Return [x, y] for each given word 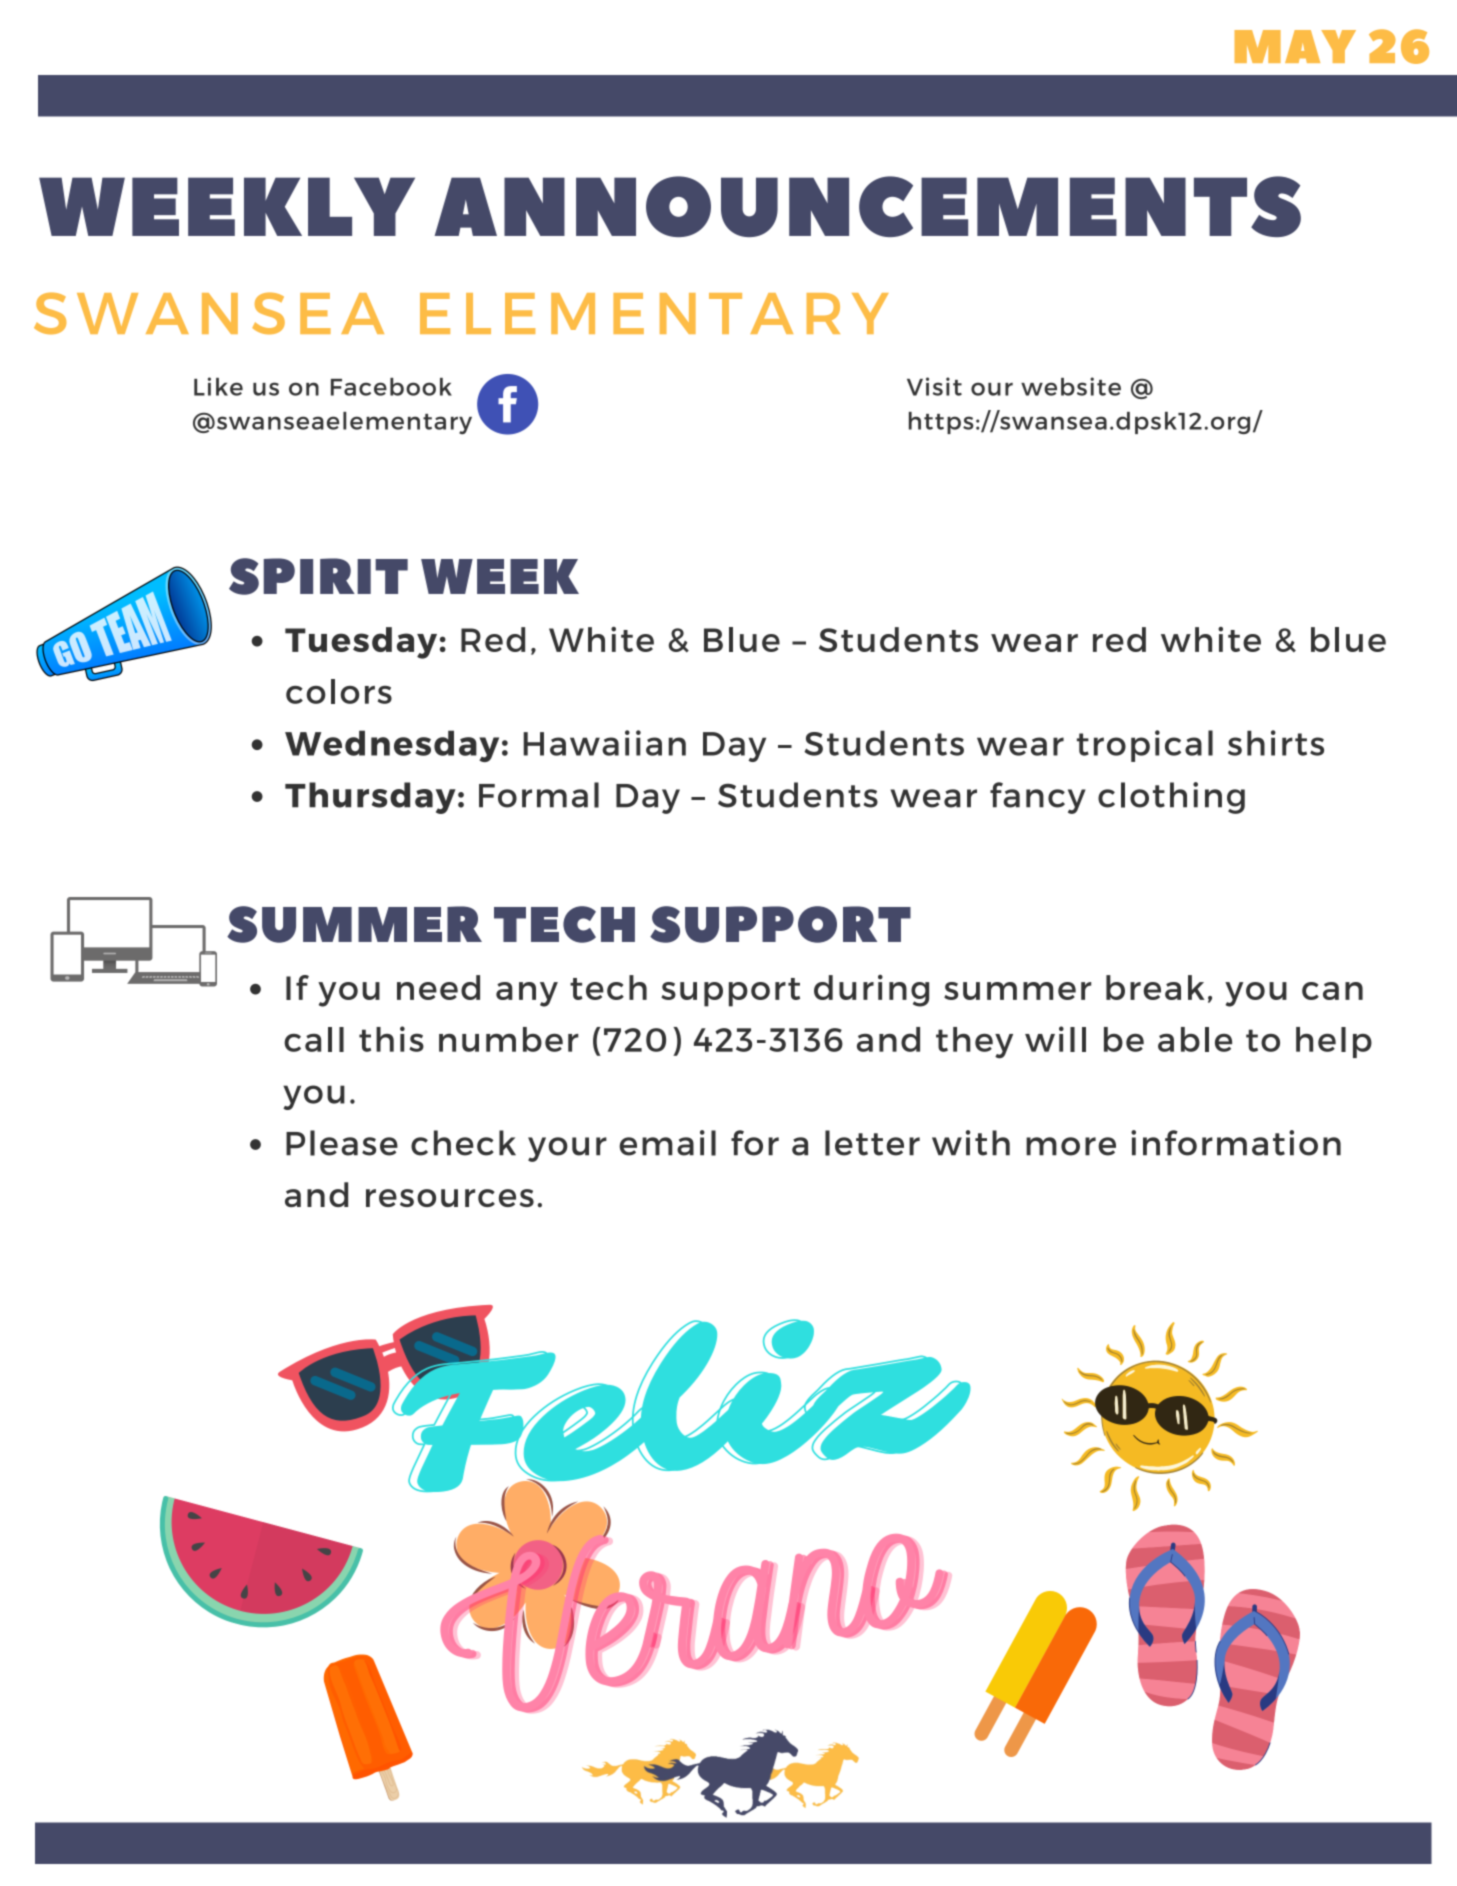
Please [342, 1143]
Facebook [391, 387]
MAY [1295, 46]
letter [872, 1143]
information [1236, 1143]
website [1071, 386]
